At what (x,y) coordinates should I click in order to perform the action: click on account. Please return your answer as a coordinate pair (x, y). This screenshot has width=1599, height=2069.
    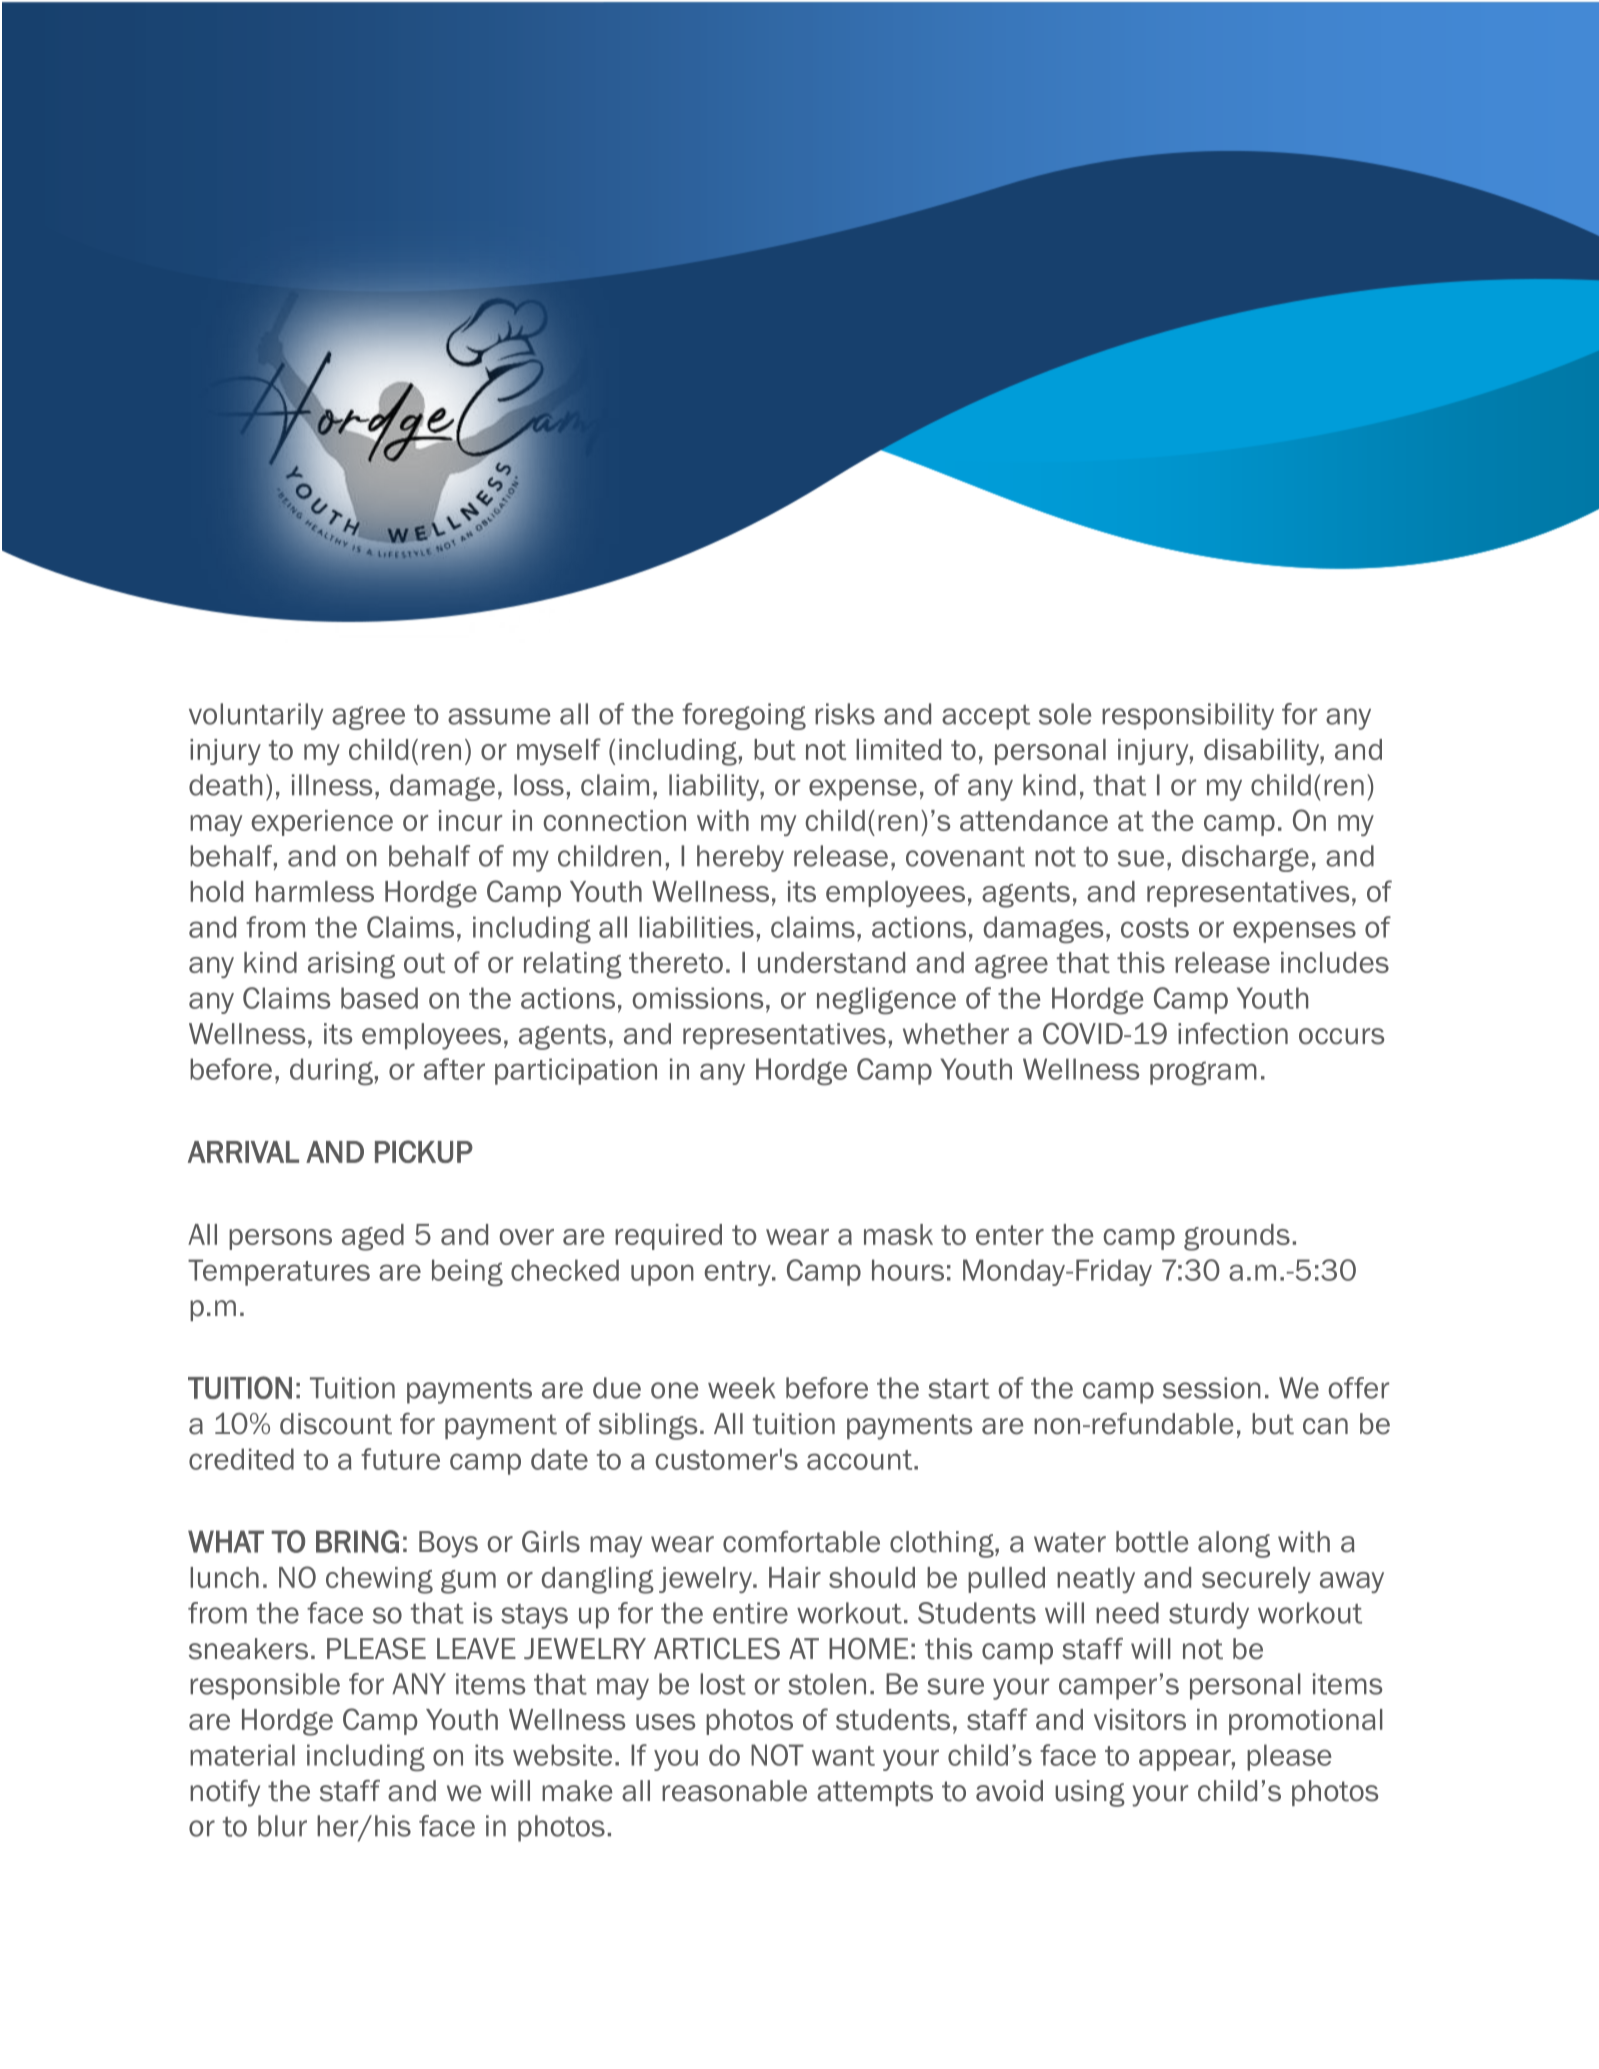
    Looking at the image, I should click on (859, 1460).
